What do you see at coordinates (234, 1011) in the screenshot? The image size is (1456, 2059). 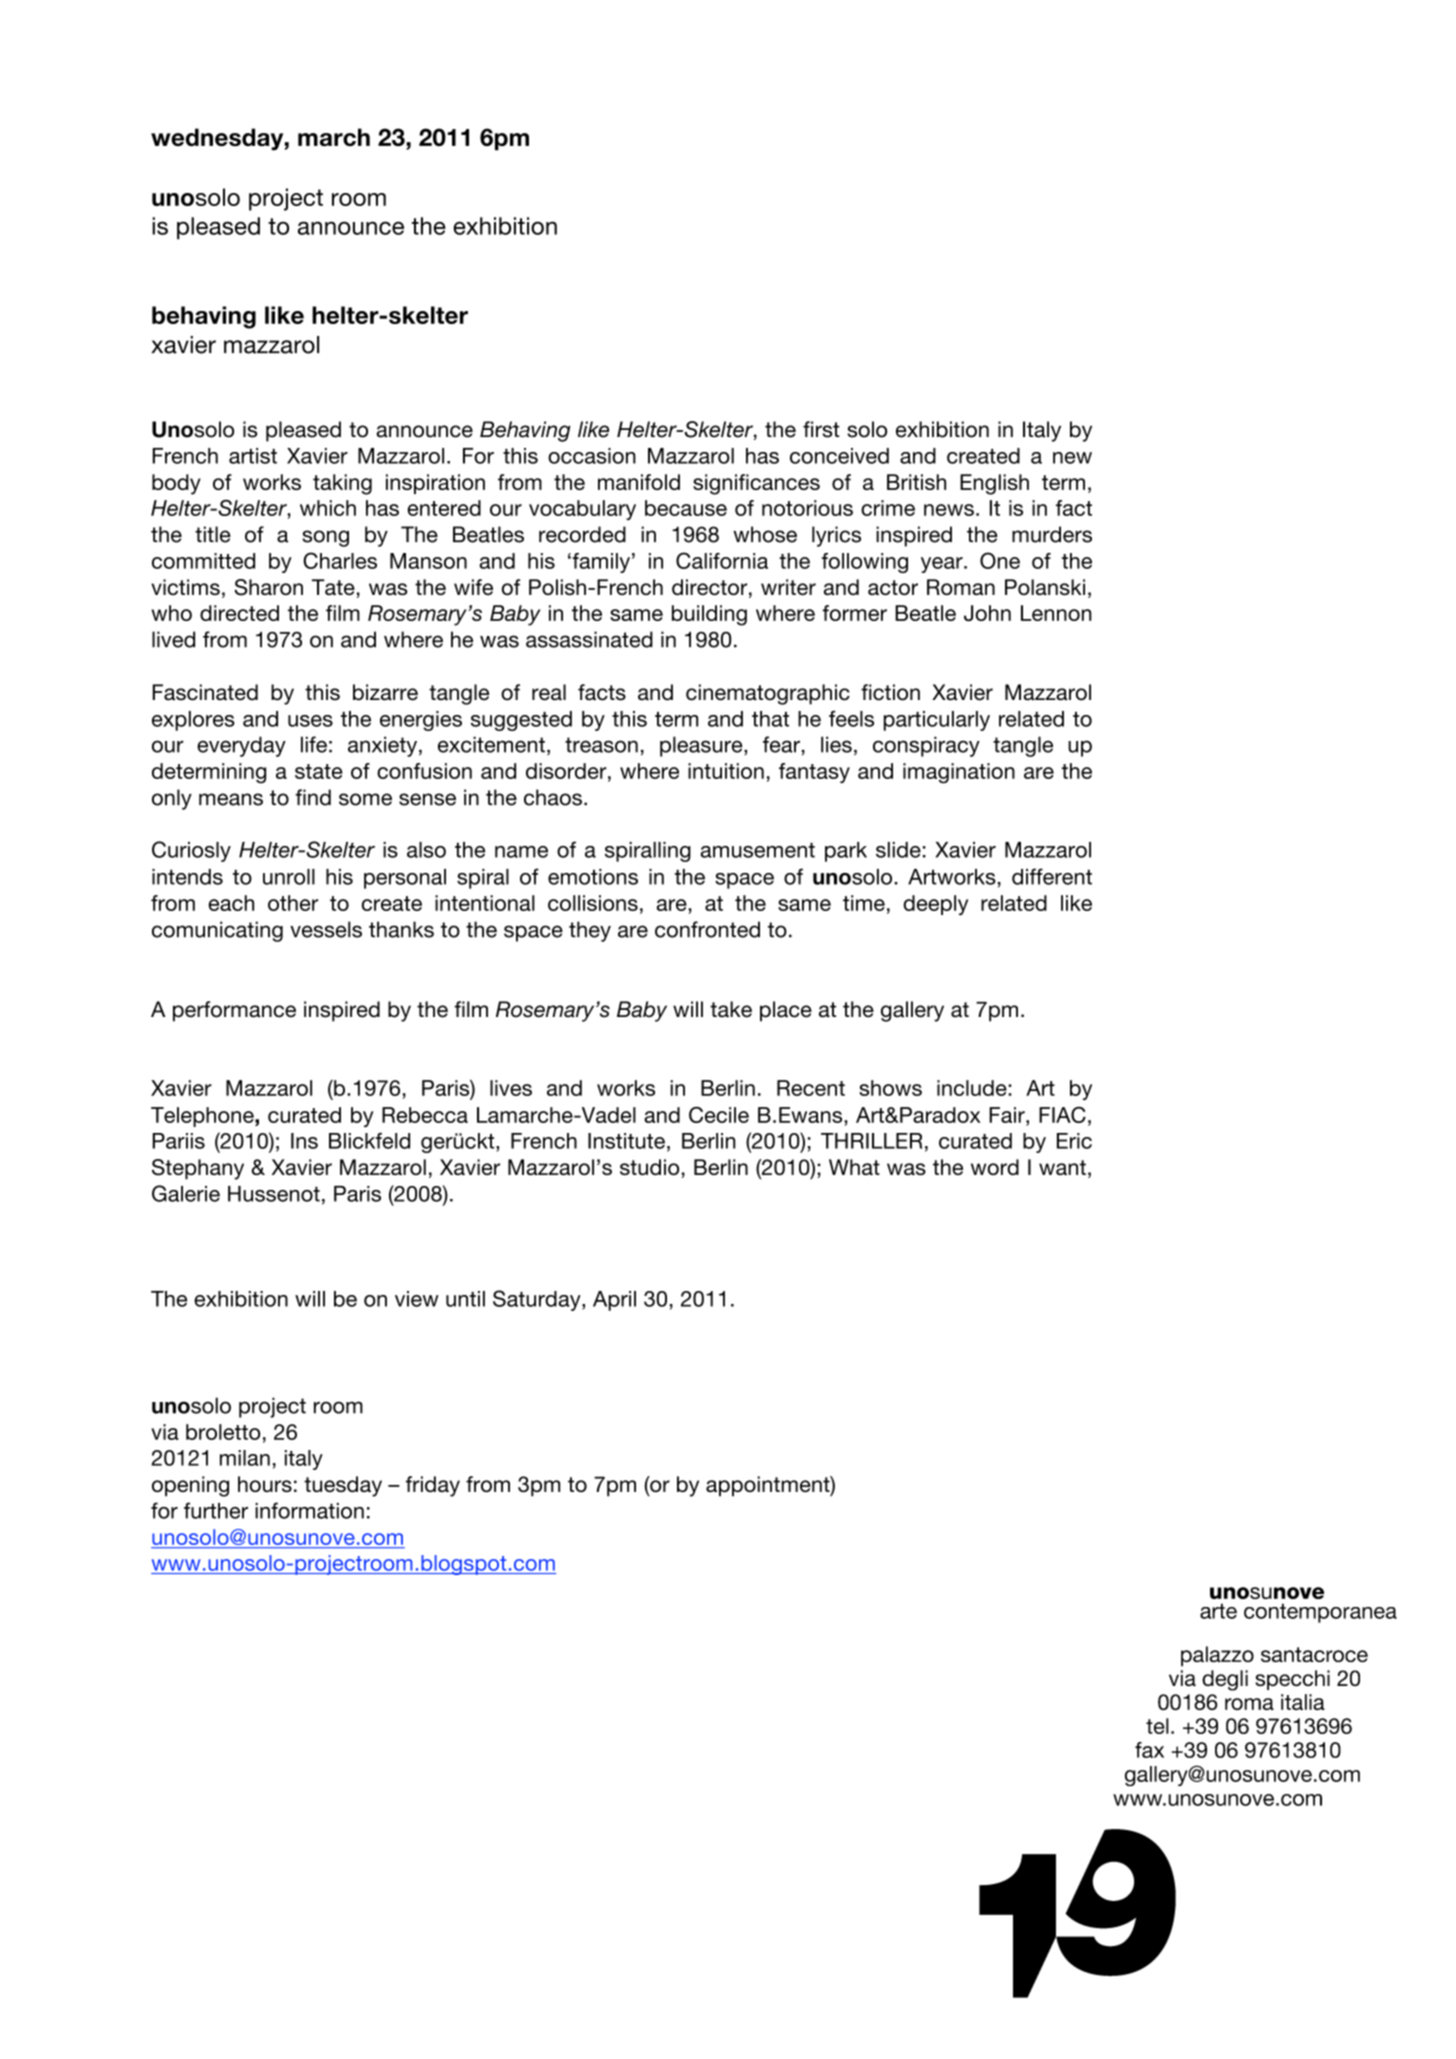 I see `performance` at bounding box center [234, 1011].
